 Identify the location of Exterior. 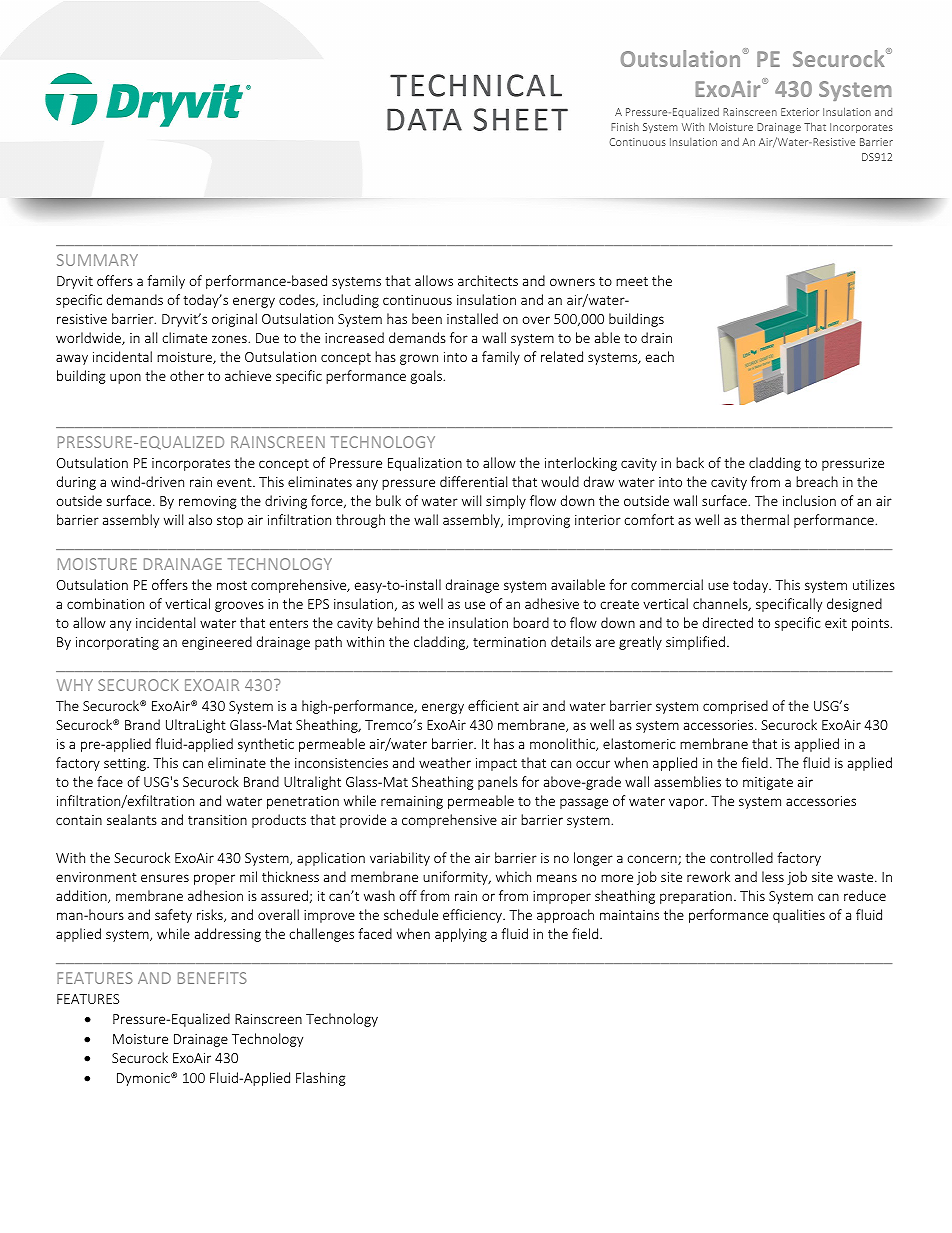
(800, 112).
